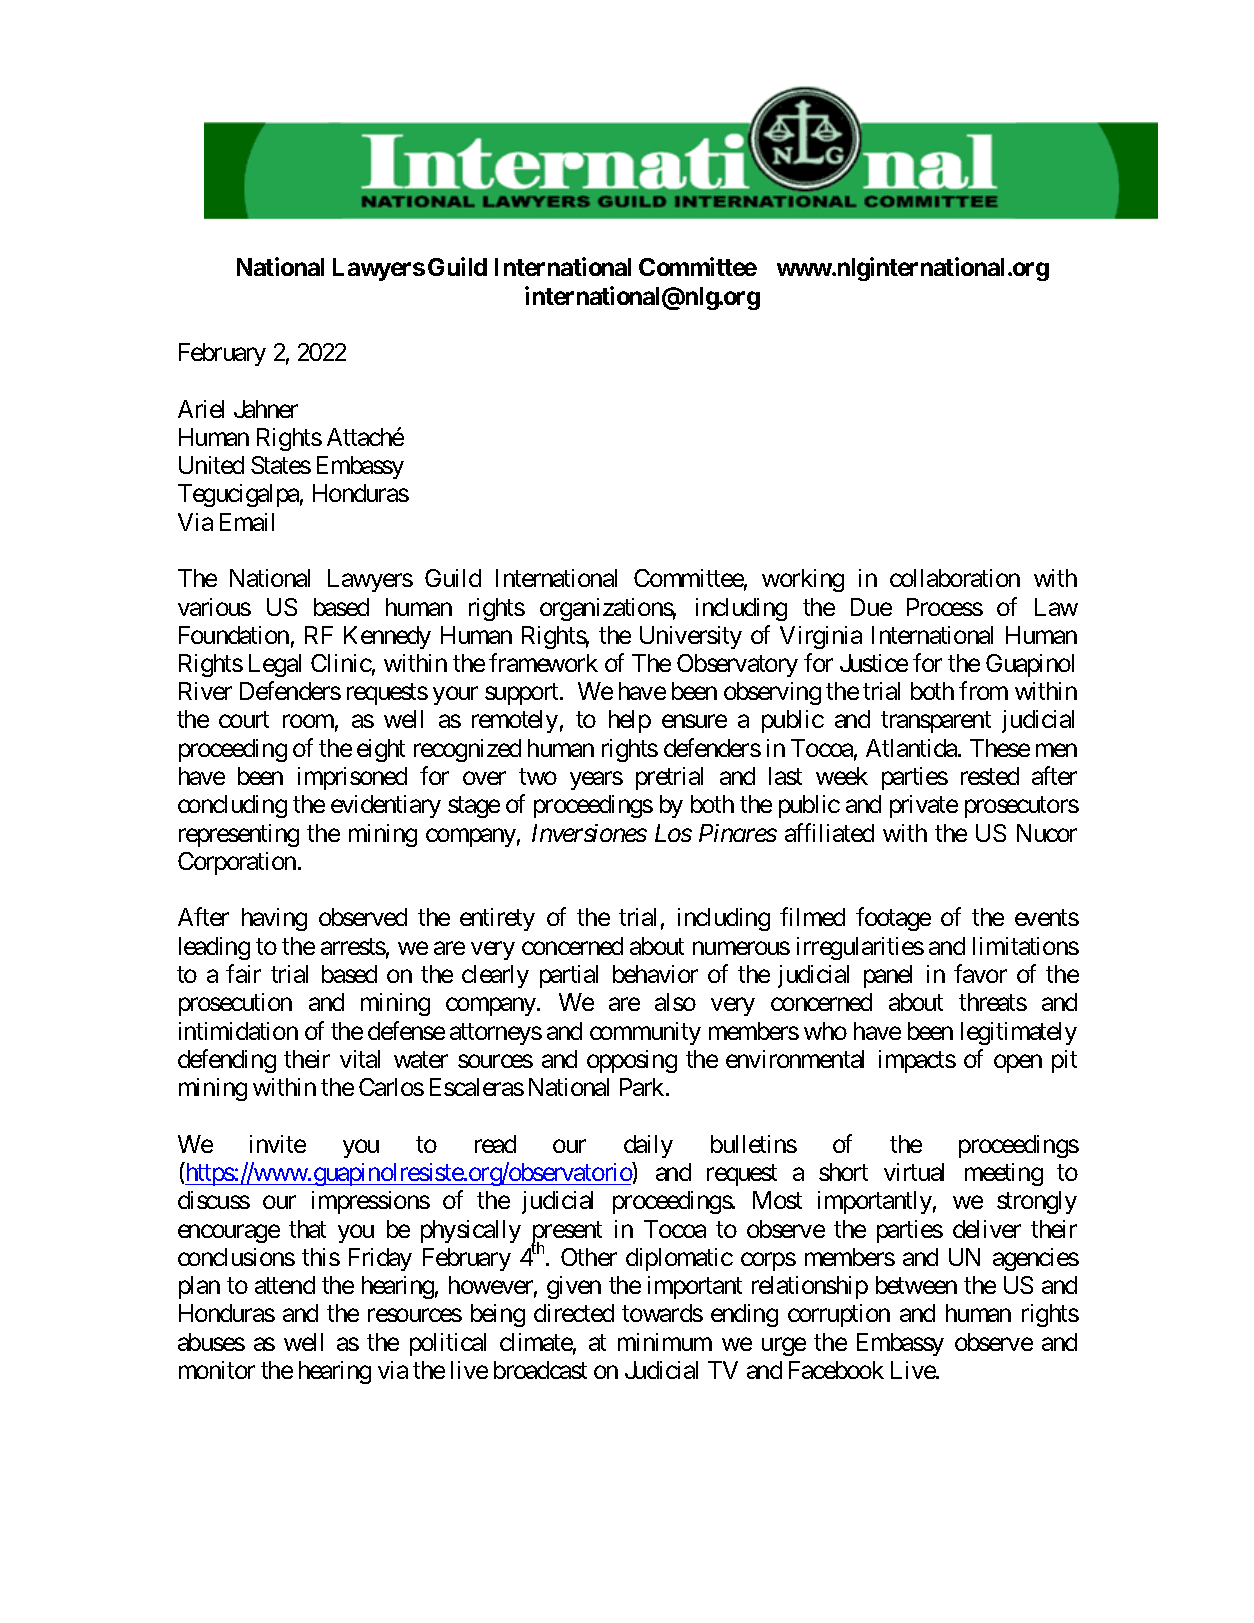 The height and width of the image is (1623, 1254). I want to click on States, so click(281, 465).
